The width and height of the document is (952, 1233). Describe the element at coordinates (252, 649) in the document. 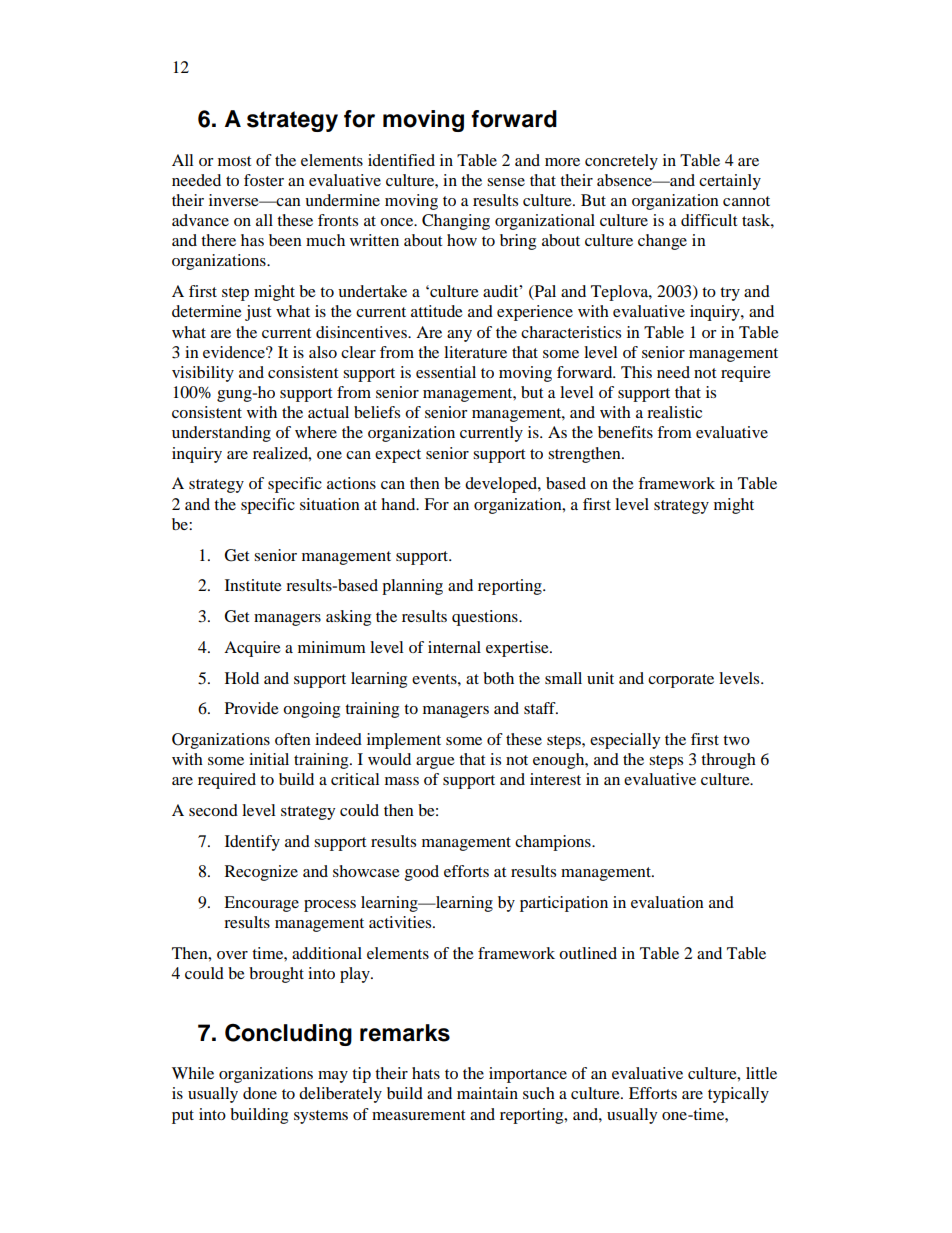

I see `Acquire` at that location.
